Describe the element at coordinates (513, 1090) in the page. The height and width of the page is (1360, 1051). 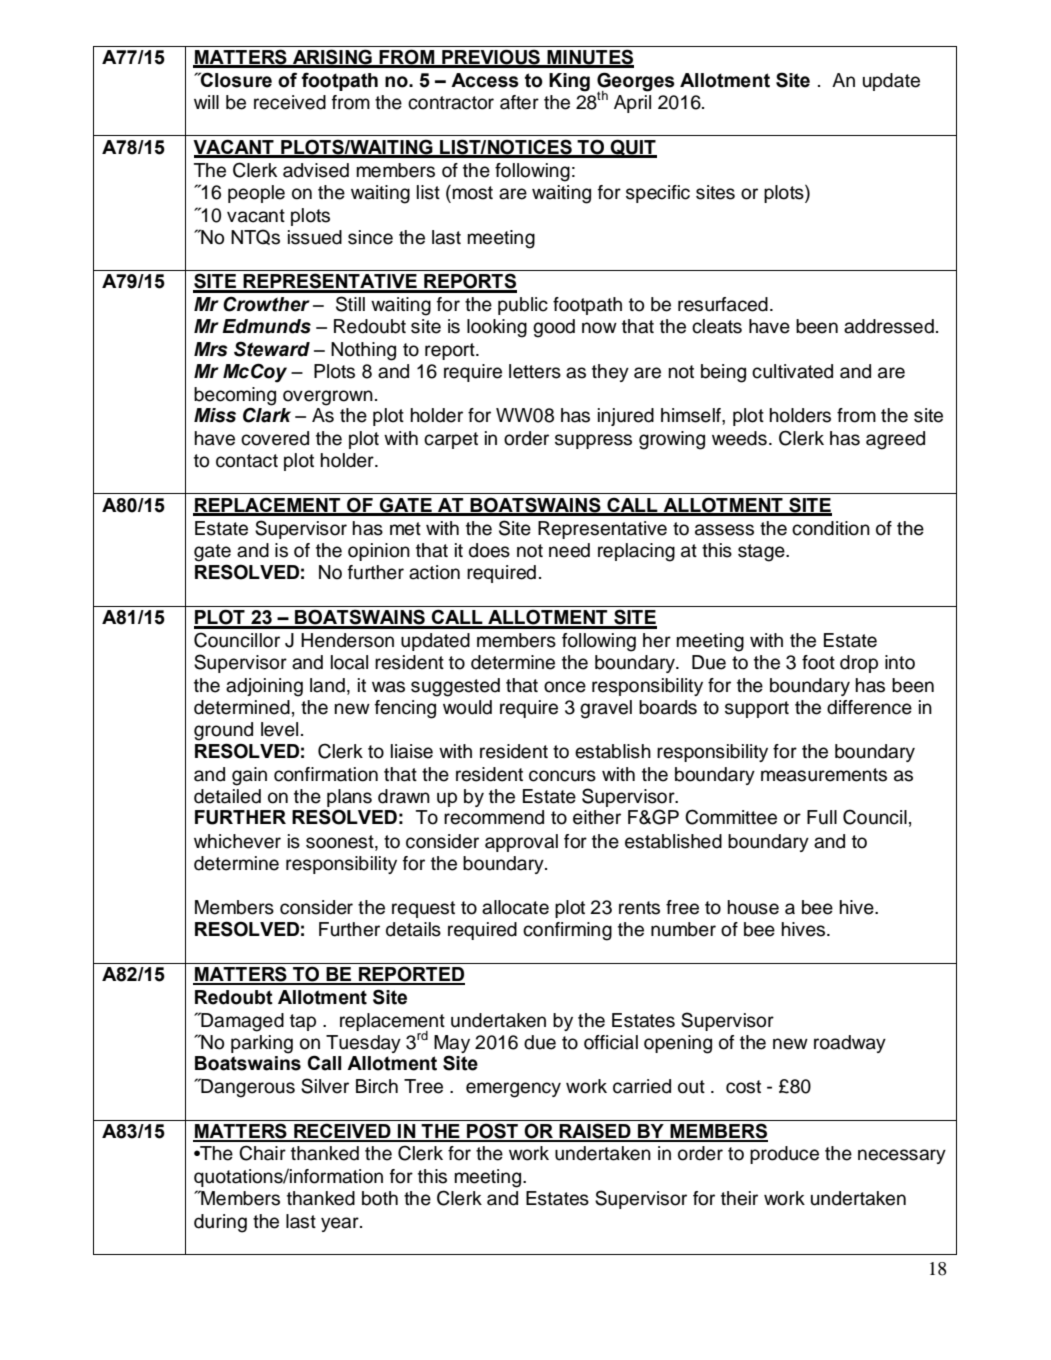
I see `emergency` at that location.
